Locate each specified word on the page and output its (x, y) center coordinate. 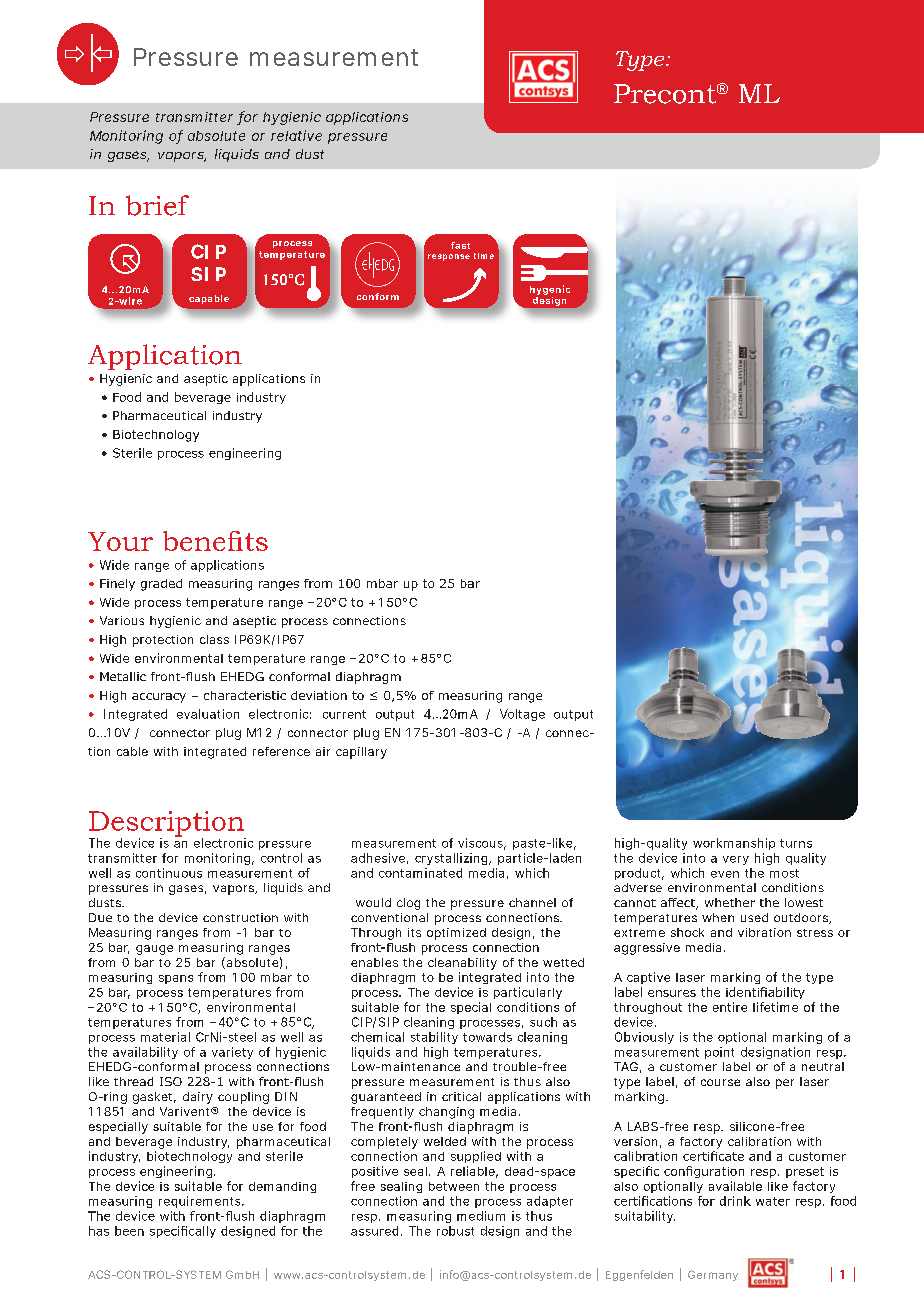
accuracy (159, 698)
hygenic (550, 290)
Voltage (522, 715)
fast (460, 245)
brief (157, 205)
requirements (201, 1202)
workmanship (734, 844)
